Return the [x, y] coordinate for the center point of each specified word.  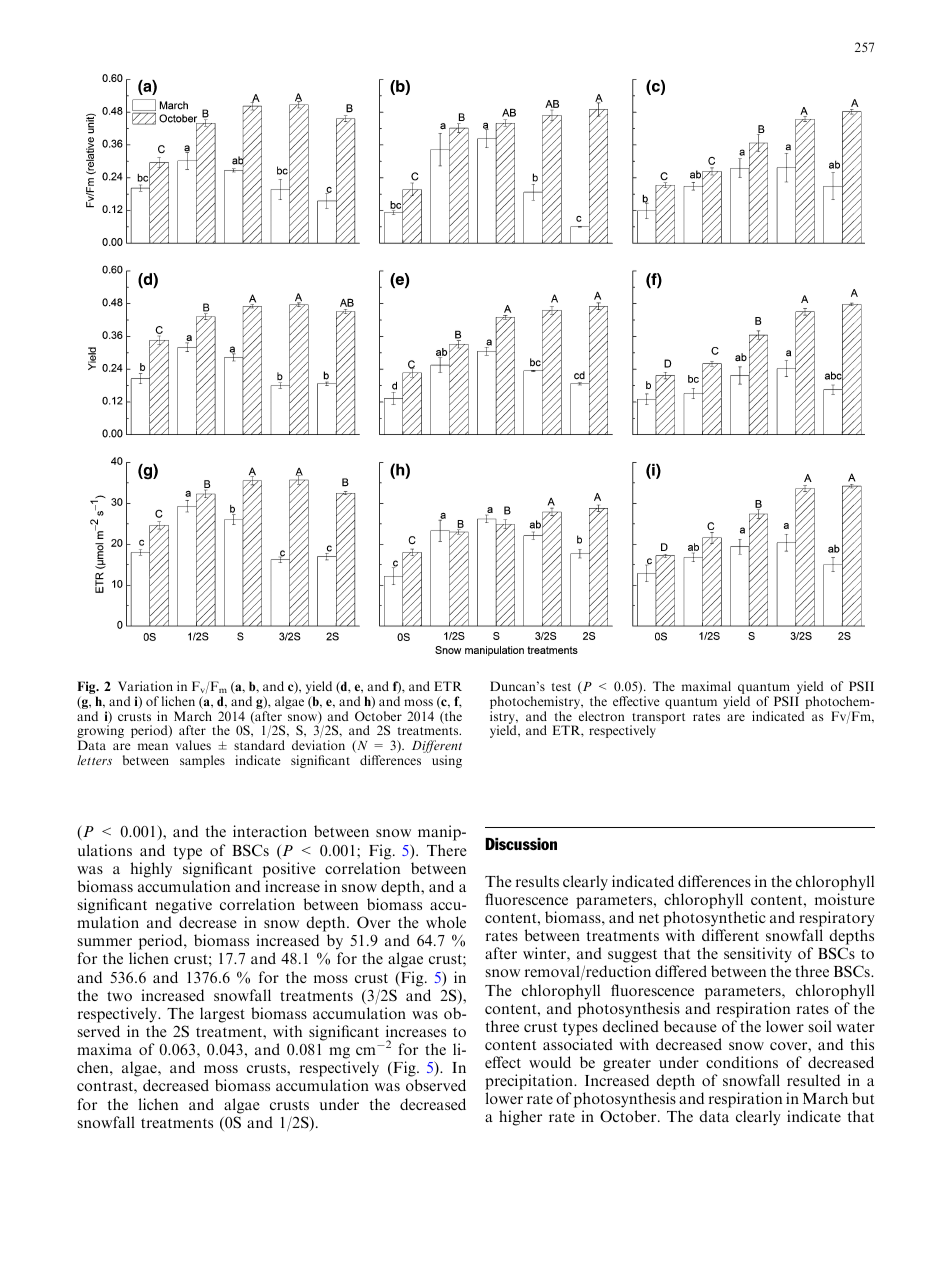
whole [446, 922]
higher [520, 1118]
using [447, 761]
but [863, 1098]
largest [222, 1015]
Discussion [521, 844]
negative [183, 906]
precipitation [530, 1083]
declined [630, 1026]
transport [657, 719]
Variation [145, 686]
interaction [270, 831]
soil [820, 1026]
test [561, 687]
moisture [845, 899]
